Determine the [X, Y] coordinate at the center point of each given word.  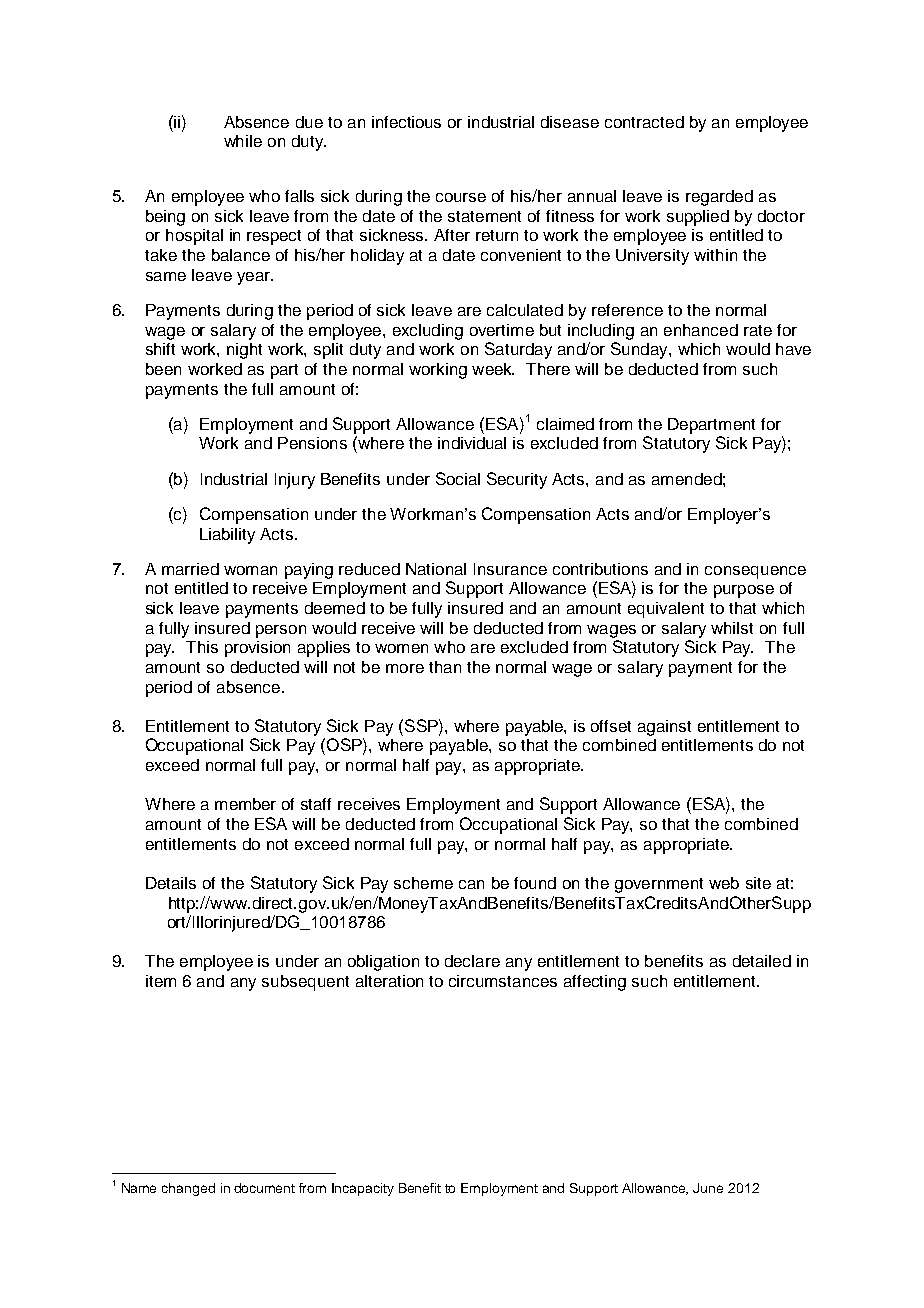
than [445, 667]
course [461, 197]
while [243, 141]
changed [188, 1189]
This [202, 647]
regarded [719, 198]
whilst [732, 628]
